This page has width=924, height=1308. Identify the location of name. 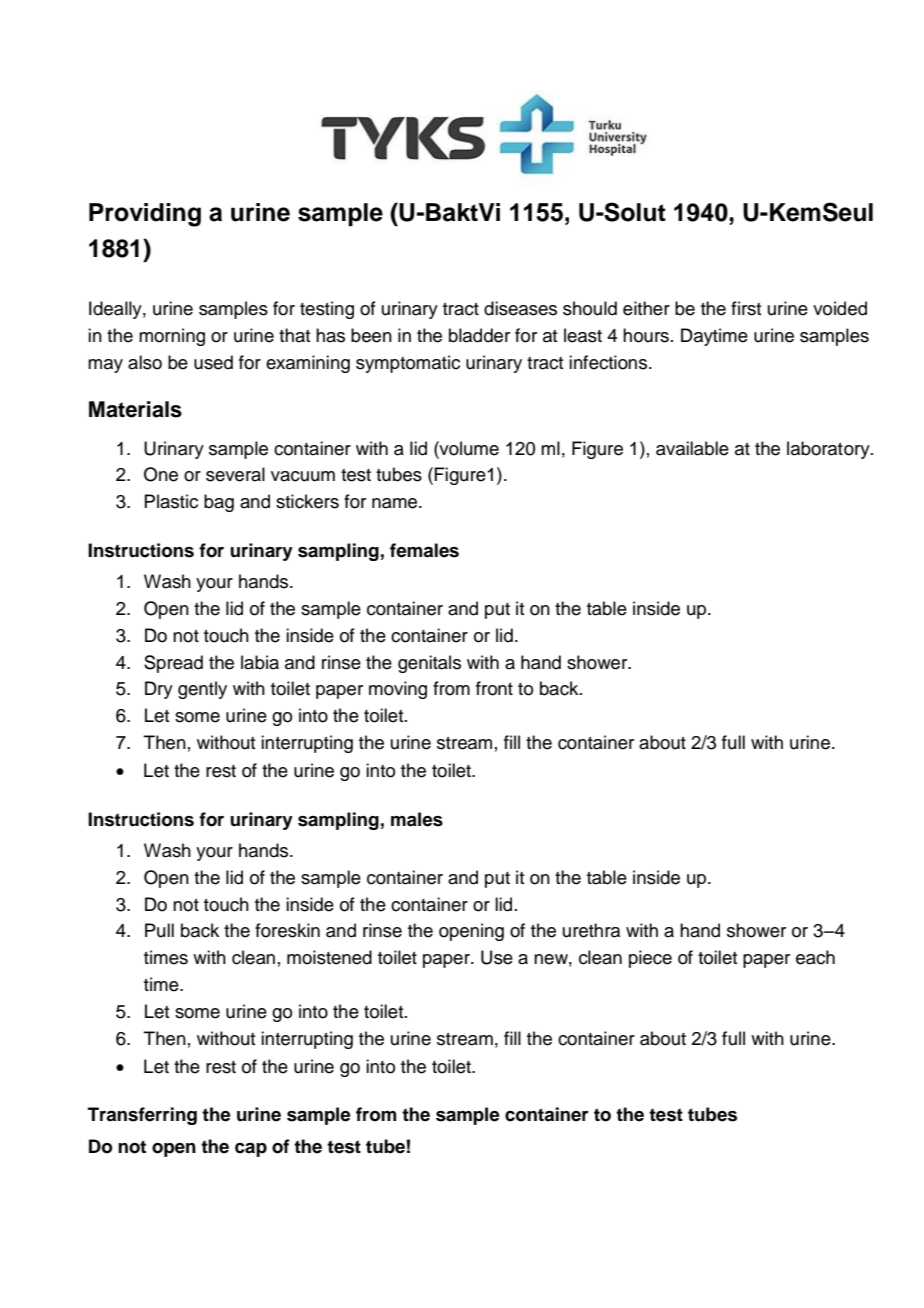
(396, 503).
